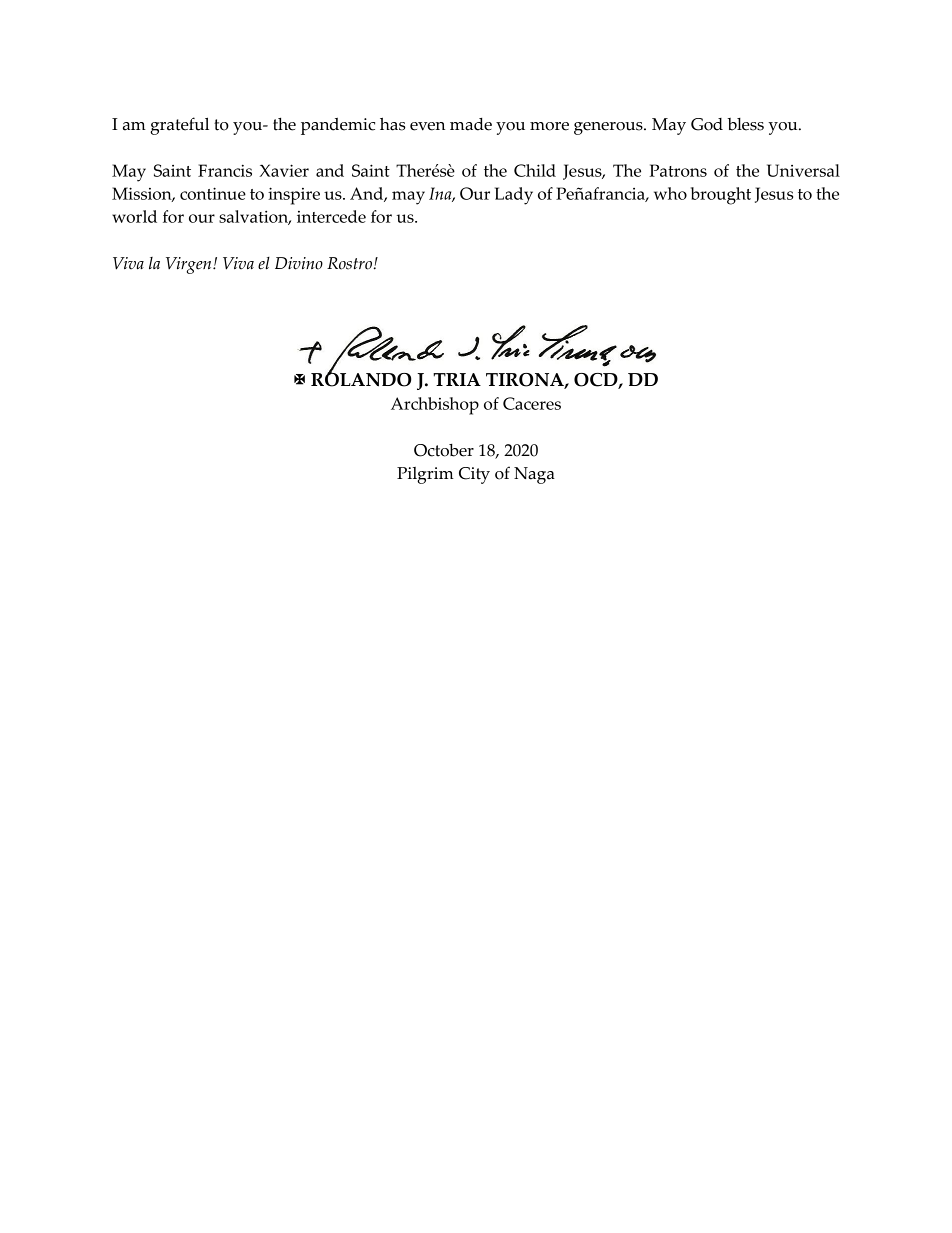 This screenshot has width=952, height=1233. I want to click on Virgen, so click(190, 265).
